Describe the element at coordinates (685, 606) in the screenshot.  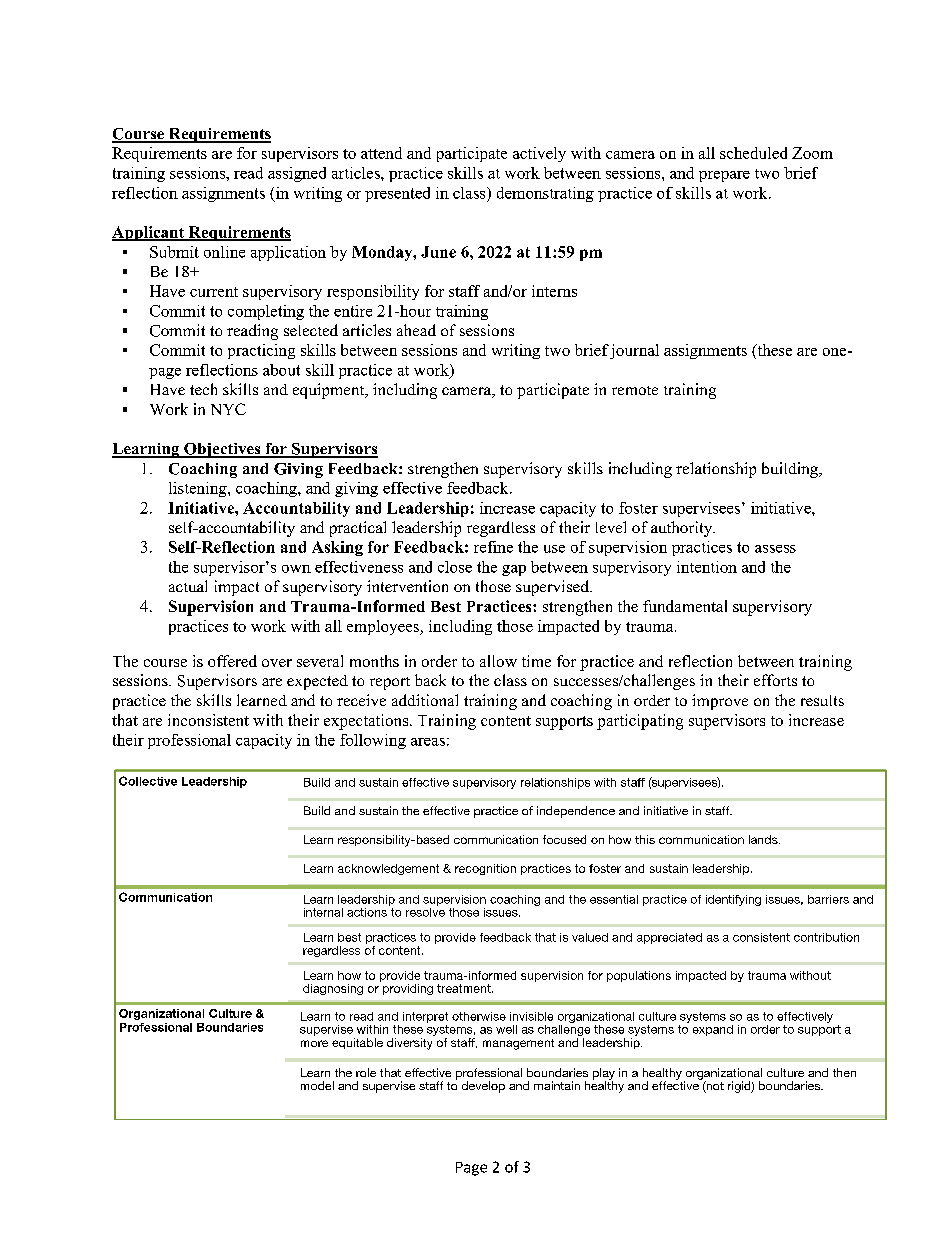
I see `fundamental` at that location.
